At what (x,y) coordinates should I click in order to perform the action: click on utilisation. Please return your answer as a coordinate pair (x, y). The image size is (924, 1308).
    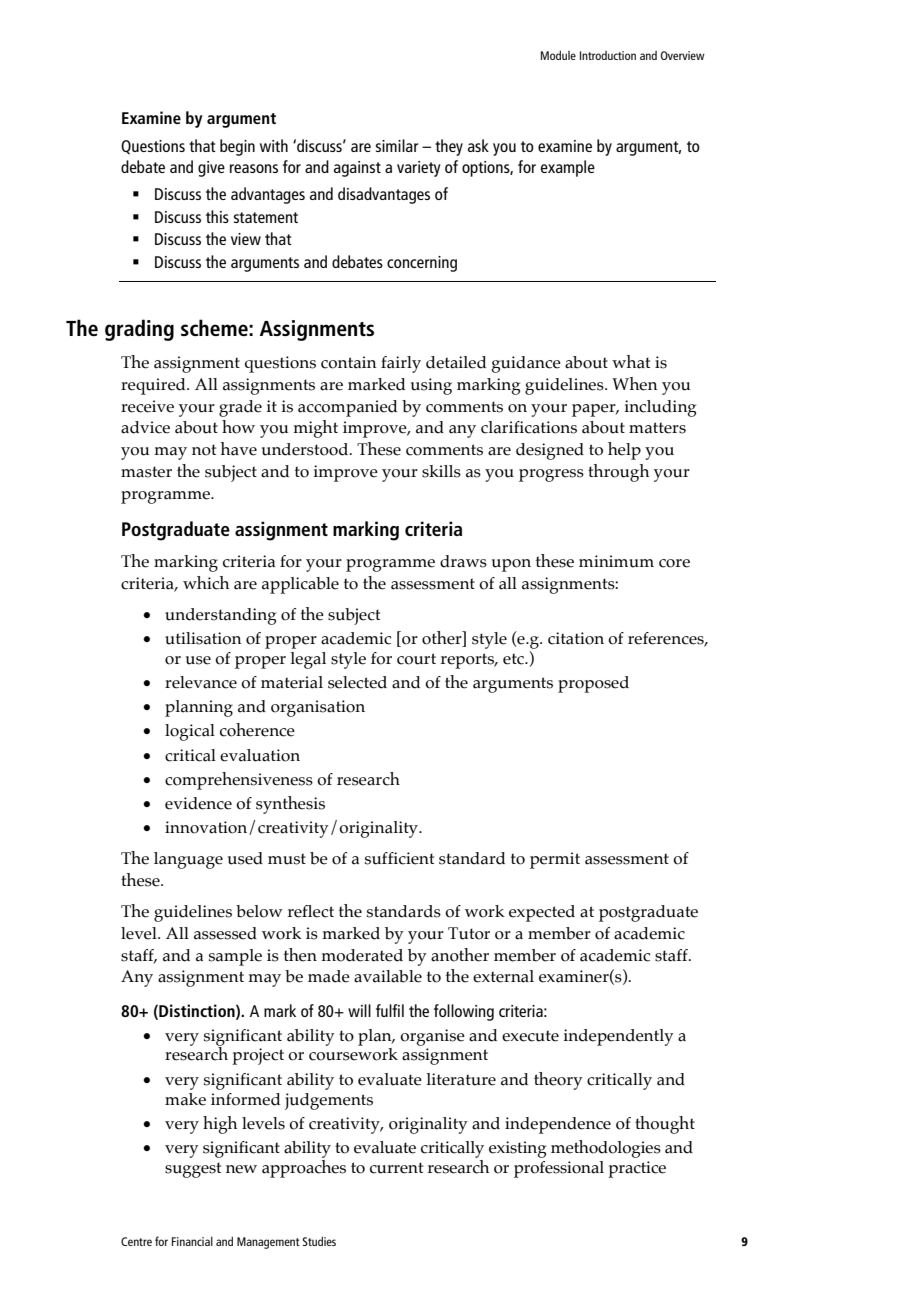
    Looking at the image, I should click on (203, 638).
